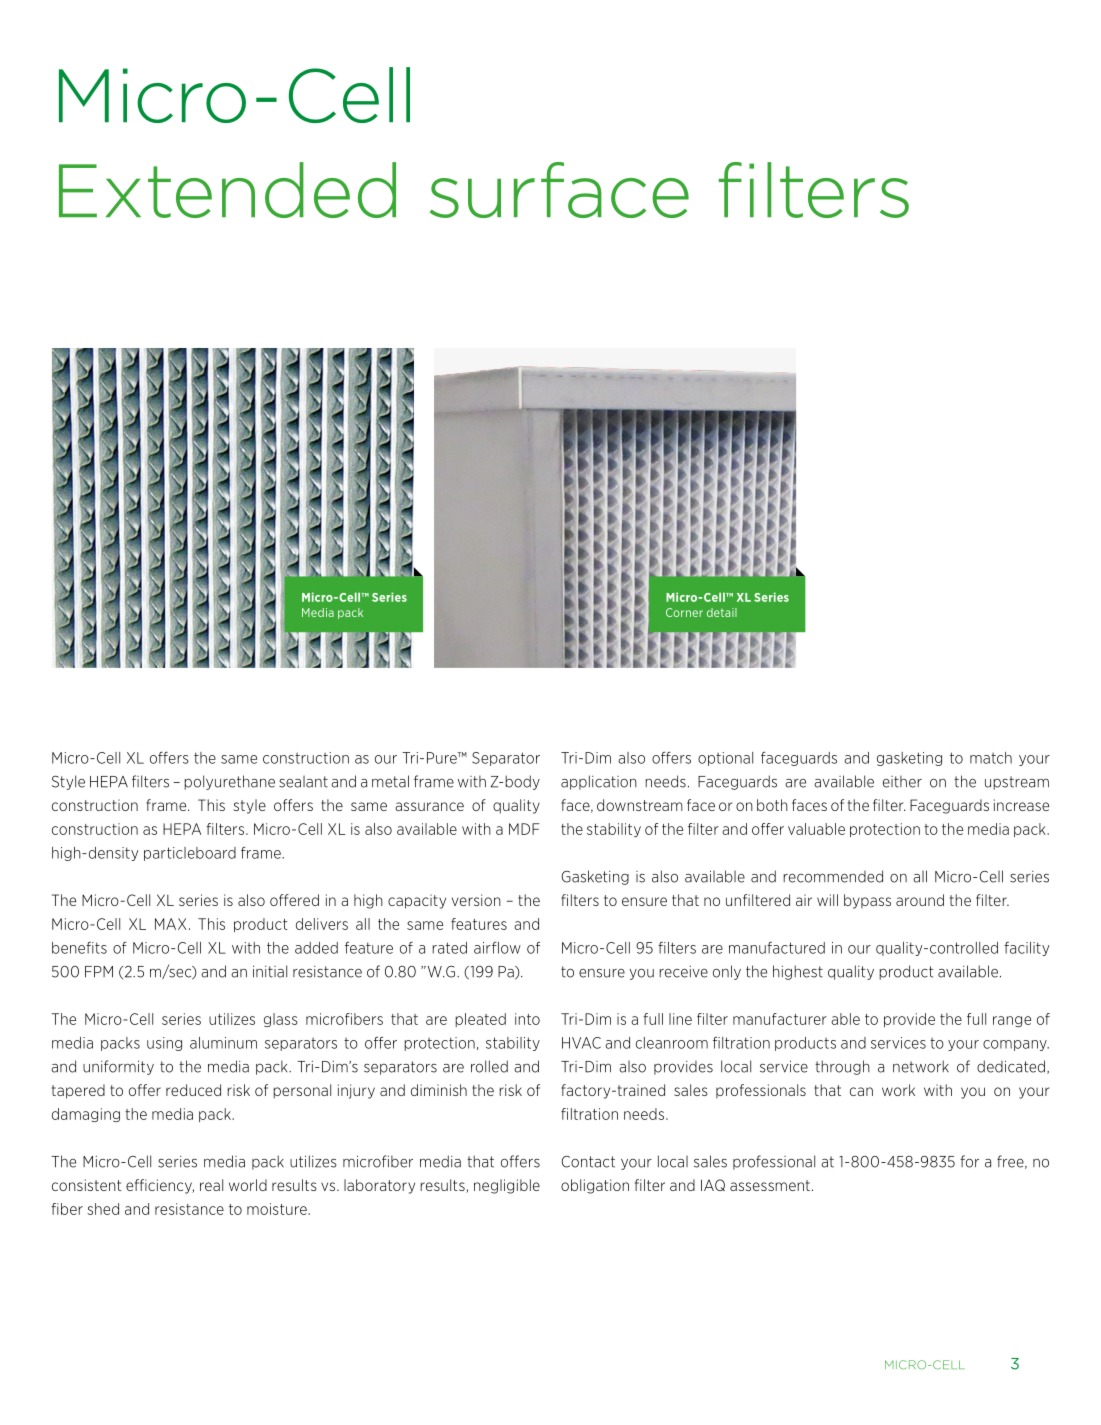 Image resolution: width=1101 pixels, height=1425 pixels. What do you see at coordinates (170, 924) in the screenshot?
I see `MAX` at bounding box center [170, 924].
